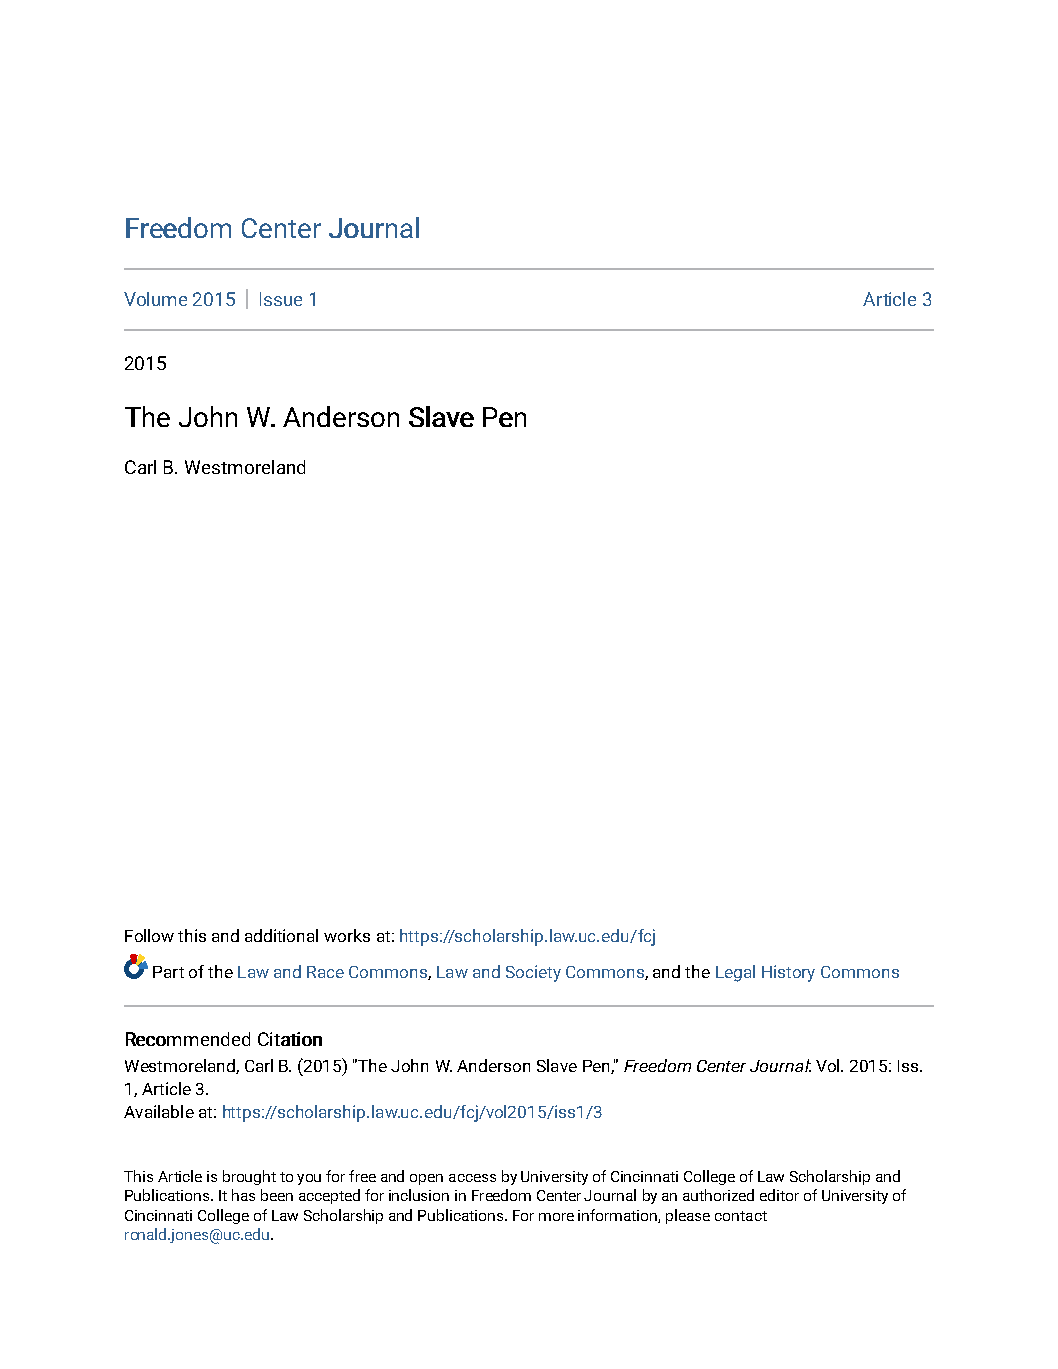 Image resolution: width=1058 pixels, height=1369 pixels. Describe the element at coordinates (155, 299) in the page. I see `Volume` at that location.
